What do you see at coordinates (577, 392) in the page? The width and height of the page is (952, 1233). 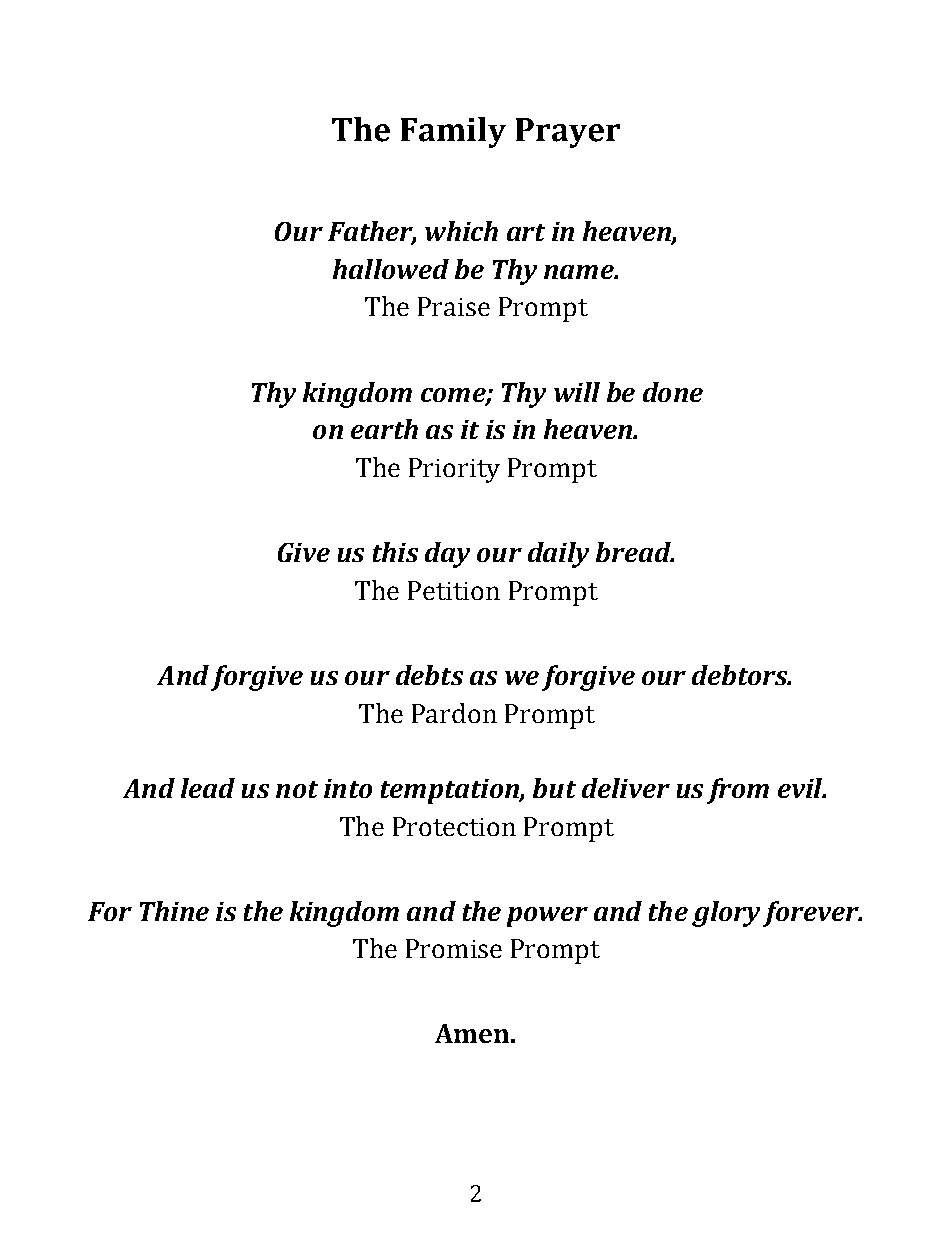 I see `will` at bounding box center [577, 392].
